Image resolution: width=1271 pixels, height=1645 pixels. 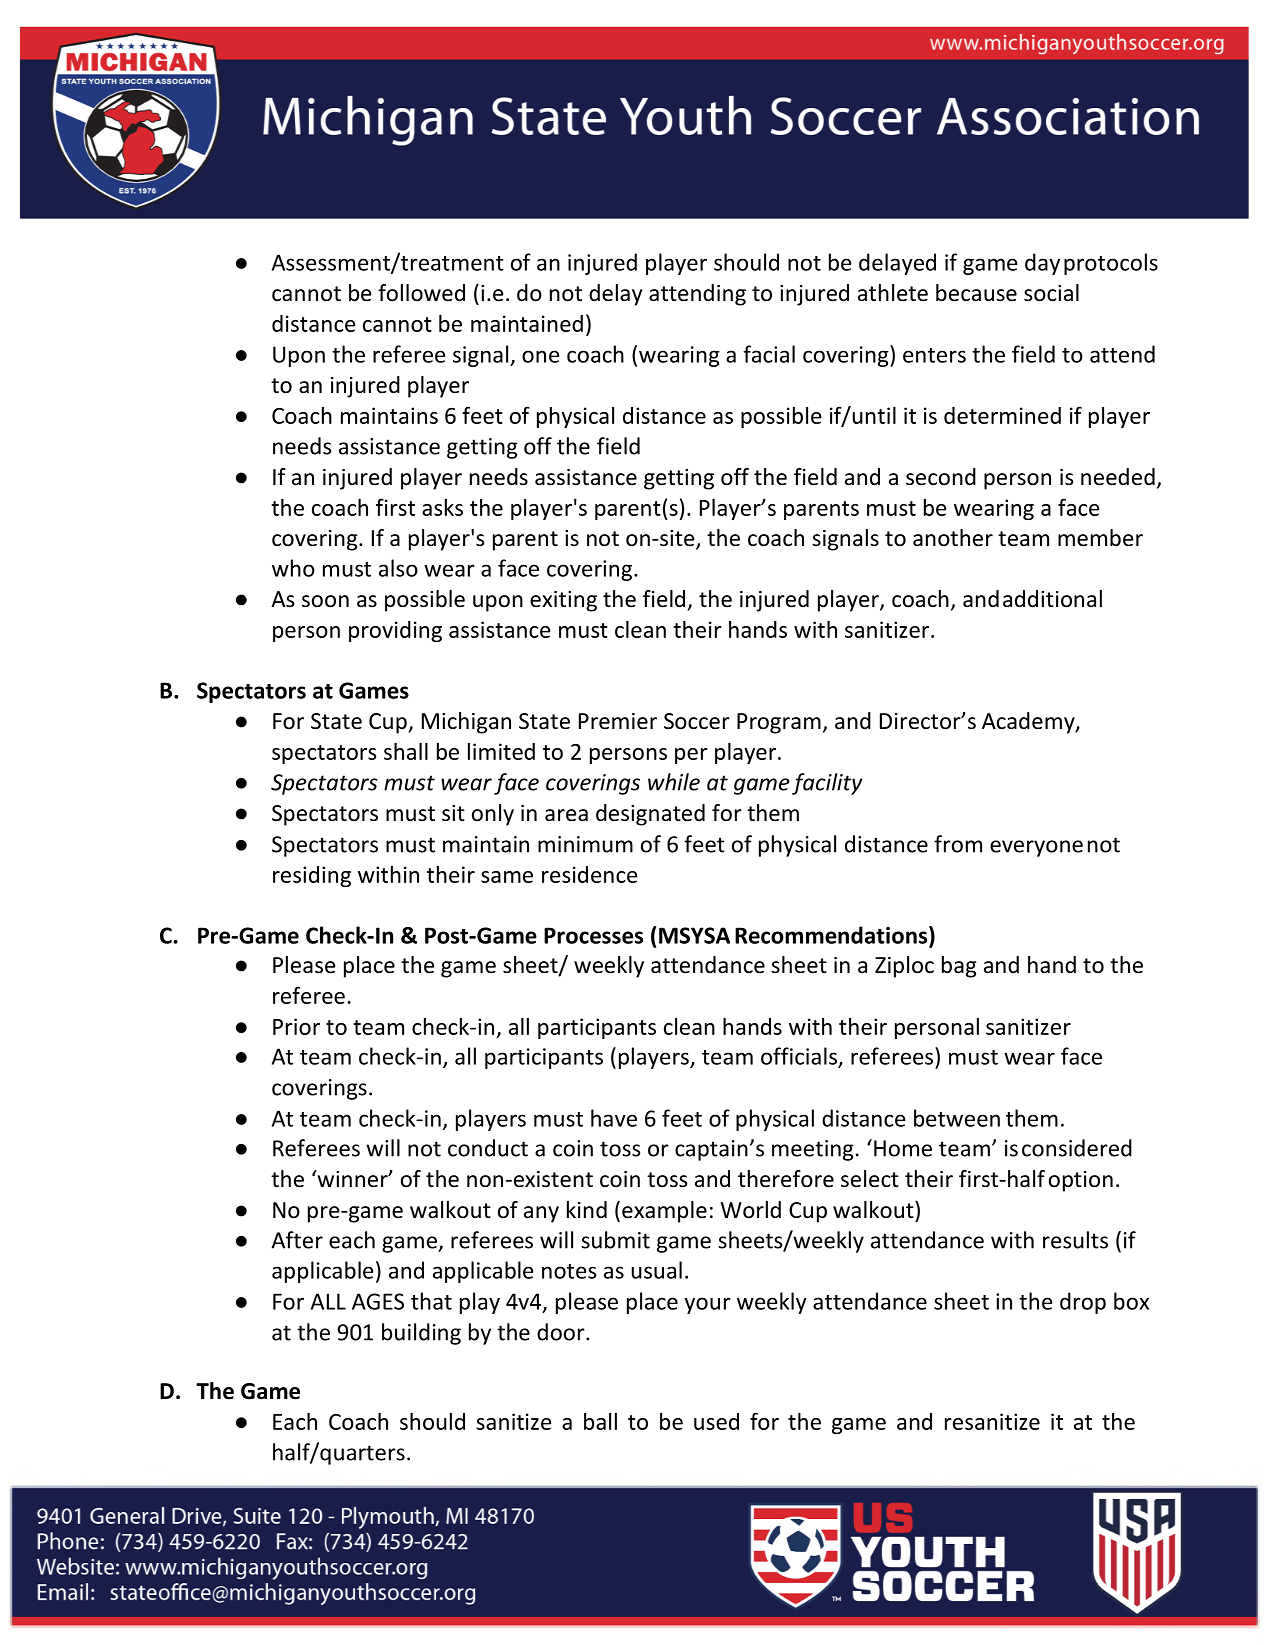 What do you see at coordinates (421, 293) in the image?
I see `followed` at bounding box center [421, 293].
